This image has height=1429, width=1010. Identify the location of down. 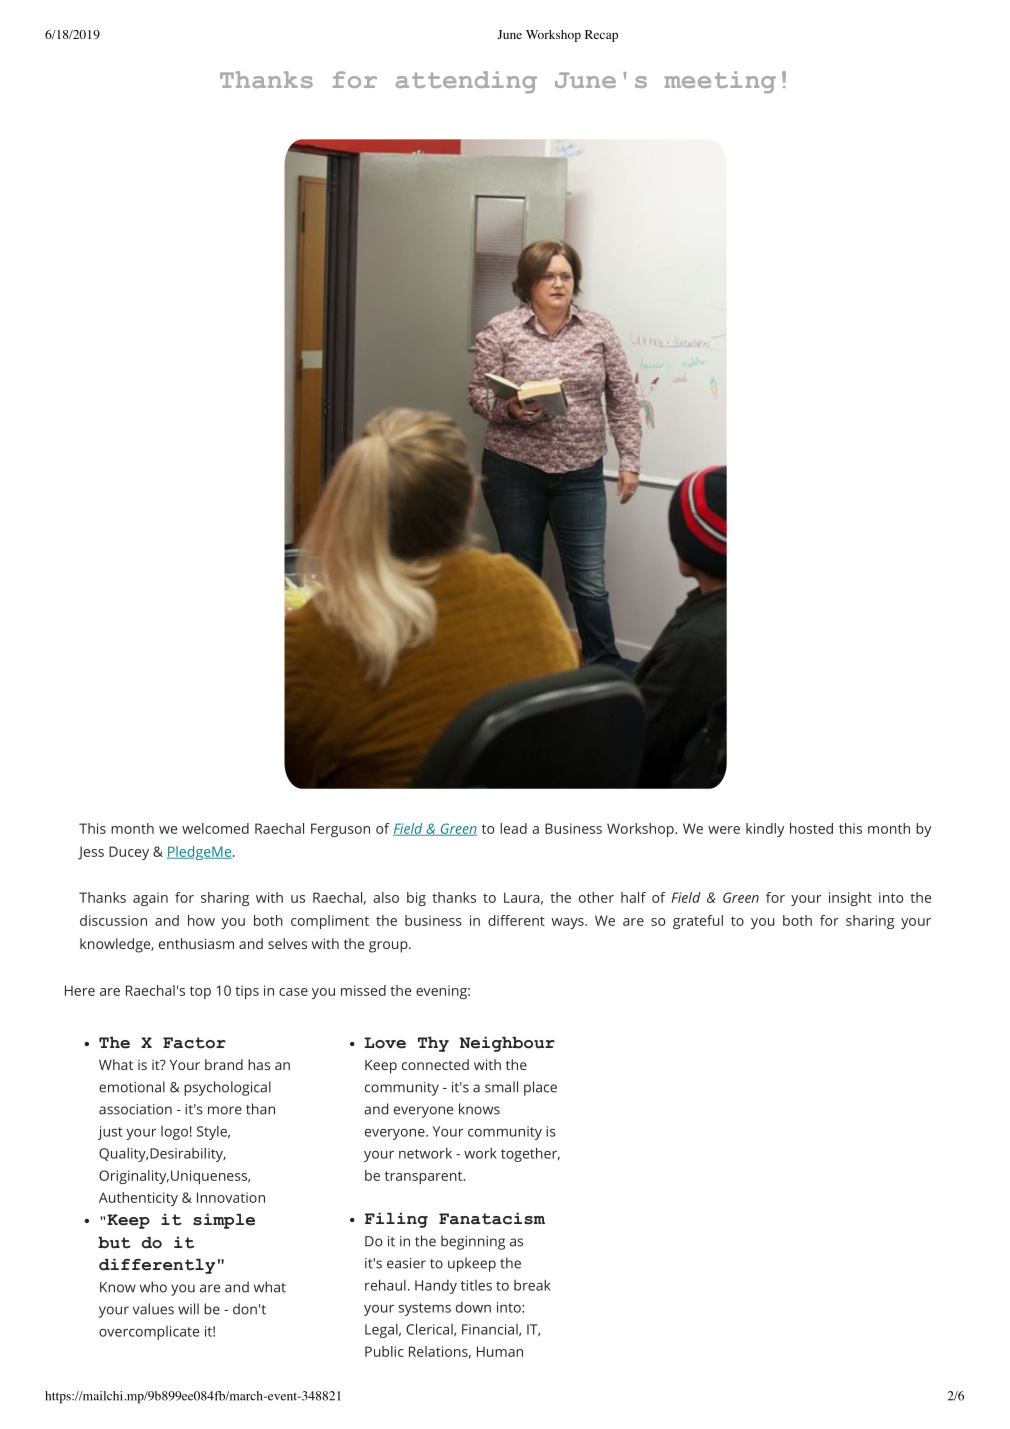
(473, 1307).
